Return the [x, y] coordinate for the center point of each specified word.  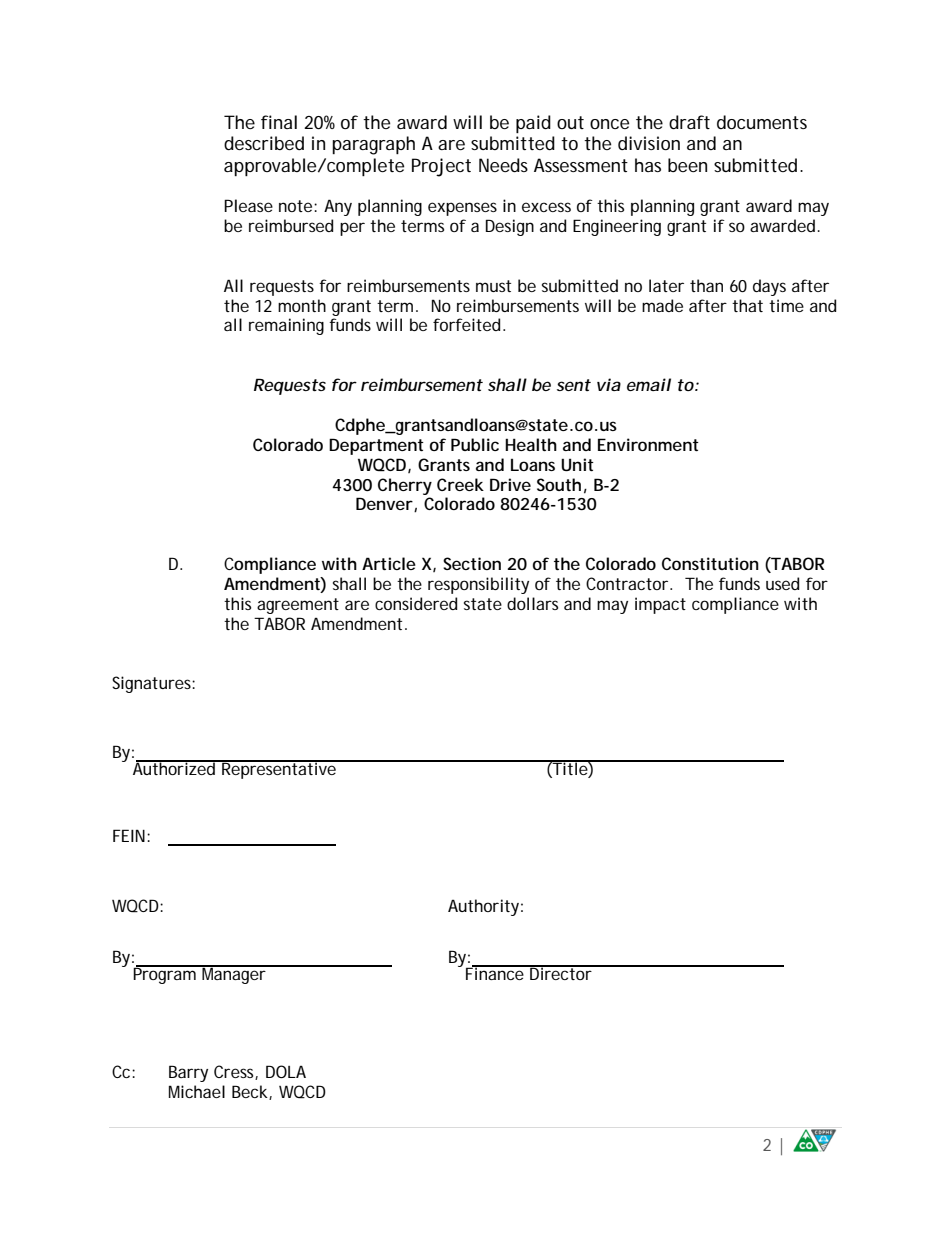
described [264, 143]
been [687, 165]
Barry [188, 1073]
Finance [496, 972]
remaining [286, 326]
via [609, 384]
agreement [298, 606]
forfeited [466, 324]
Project [441, 167]
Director [561, 972]
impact [660, 605]
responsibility [478, 585]
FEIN [130, 835]
